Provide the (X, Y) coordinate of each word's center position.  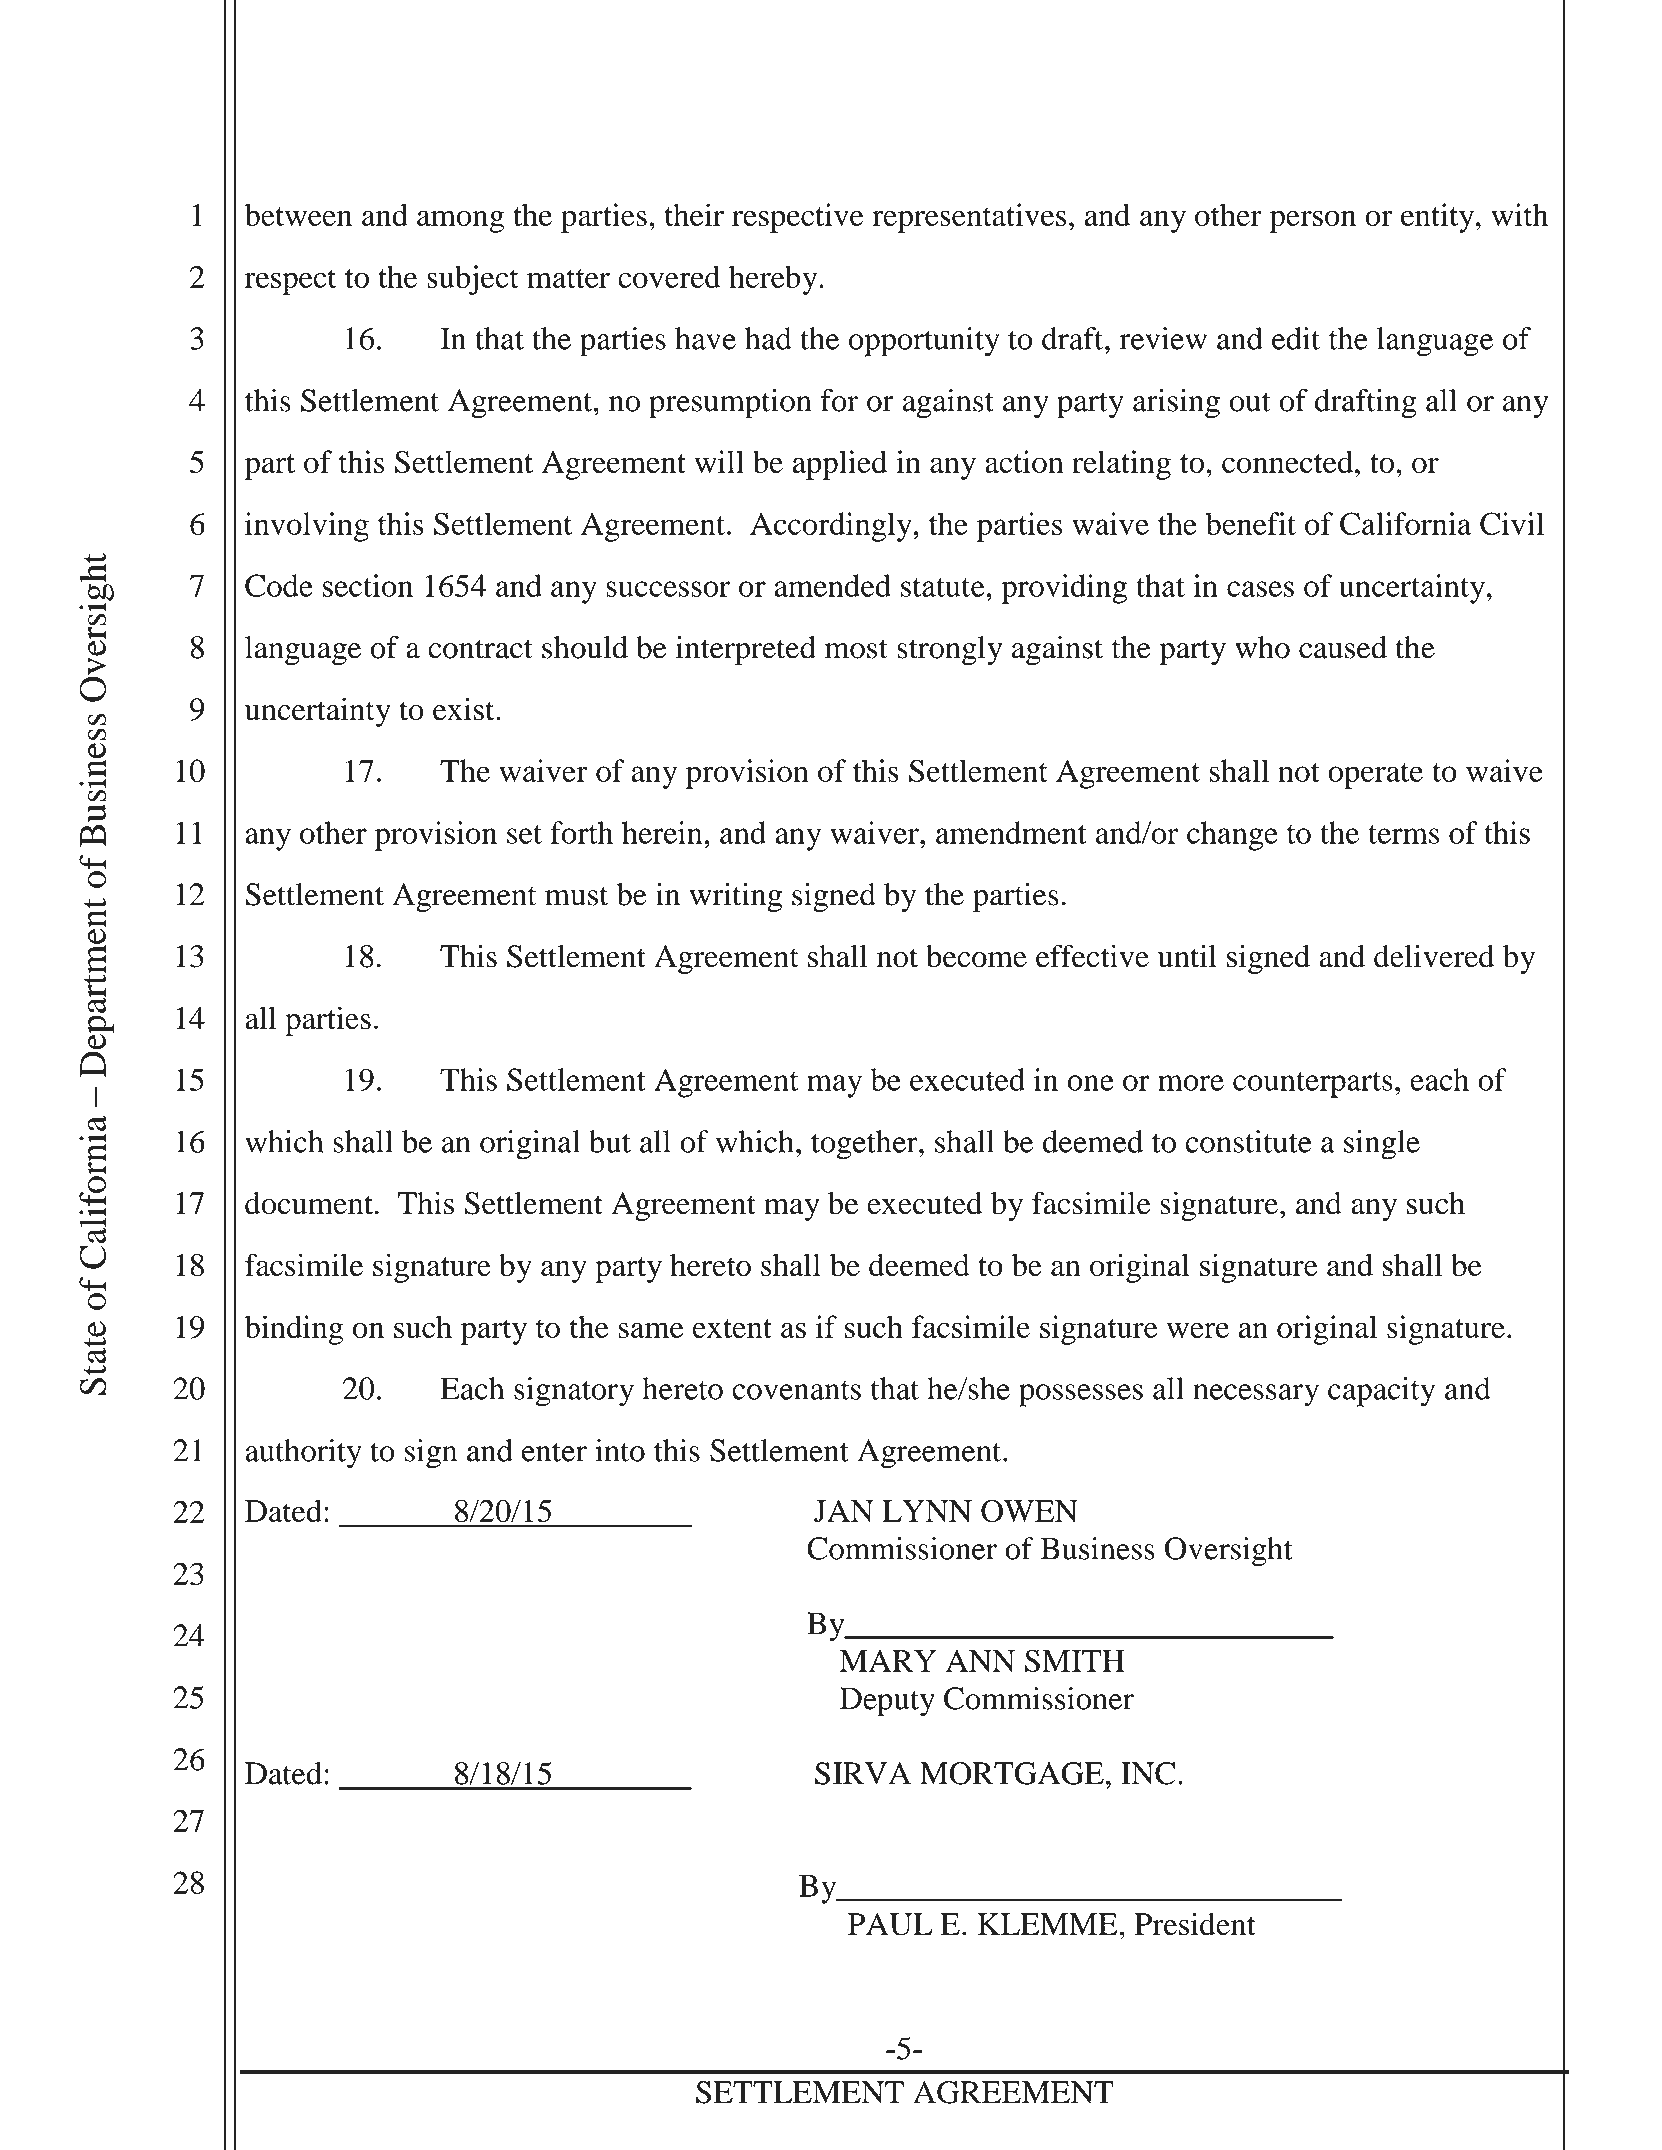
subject (473, 280)
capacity (1381, 1392)
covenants (796, 1390)
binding (294, 1330)
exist (465, 709)
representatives (969, 218)
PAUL (890, 1924)
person (1313, 221)
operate (1375, 776)
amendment (1011, 832)
